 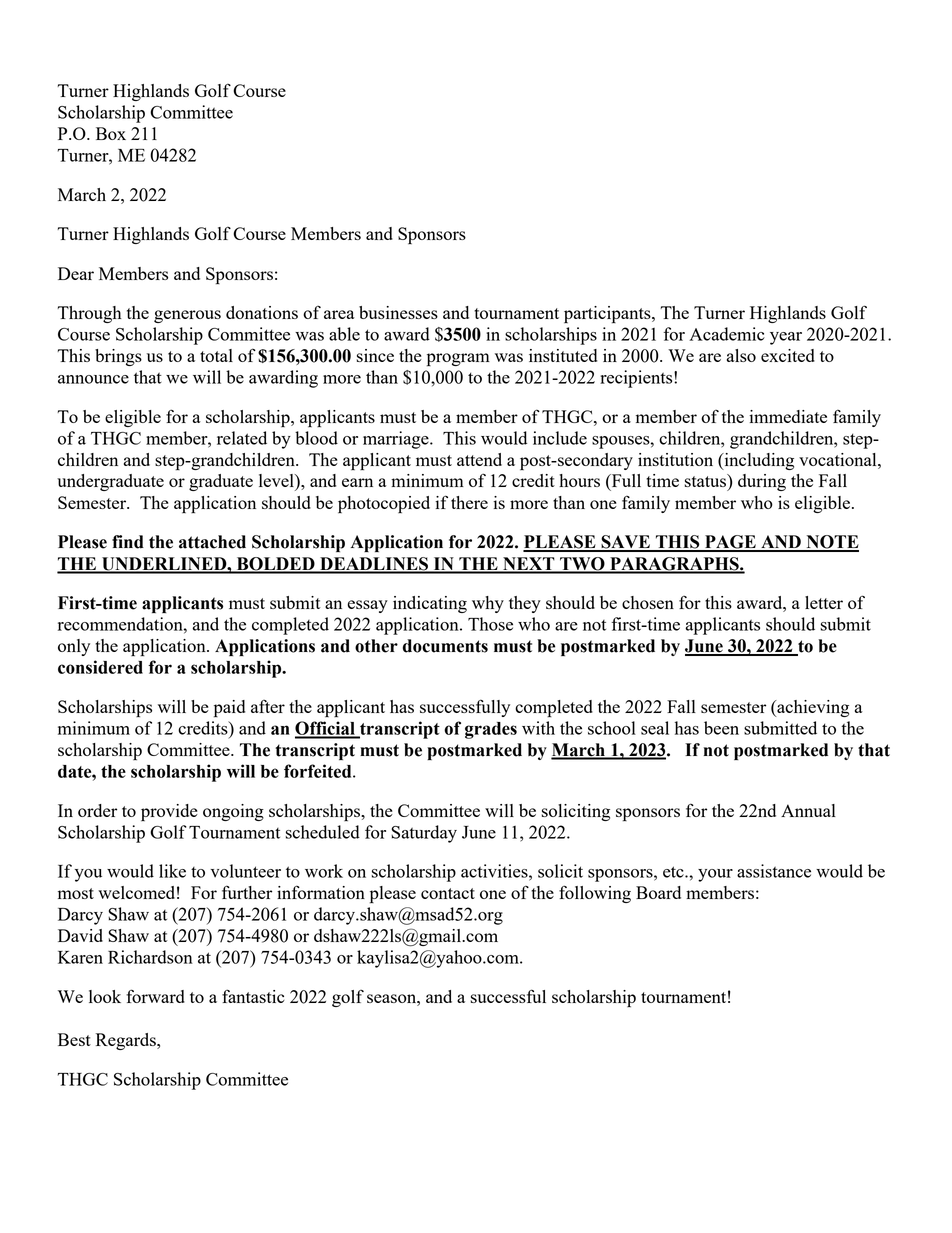 What do you see at coordinates (762, 482) in the document?
I see `during` at bounding box center [762, 482].
